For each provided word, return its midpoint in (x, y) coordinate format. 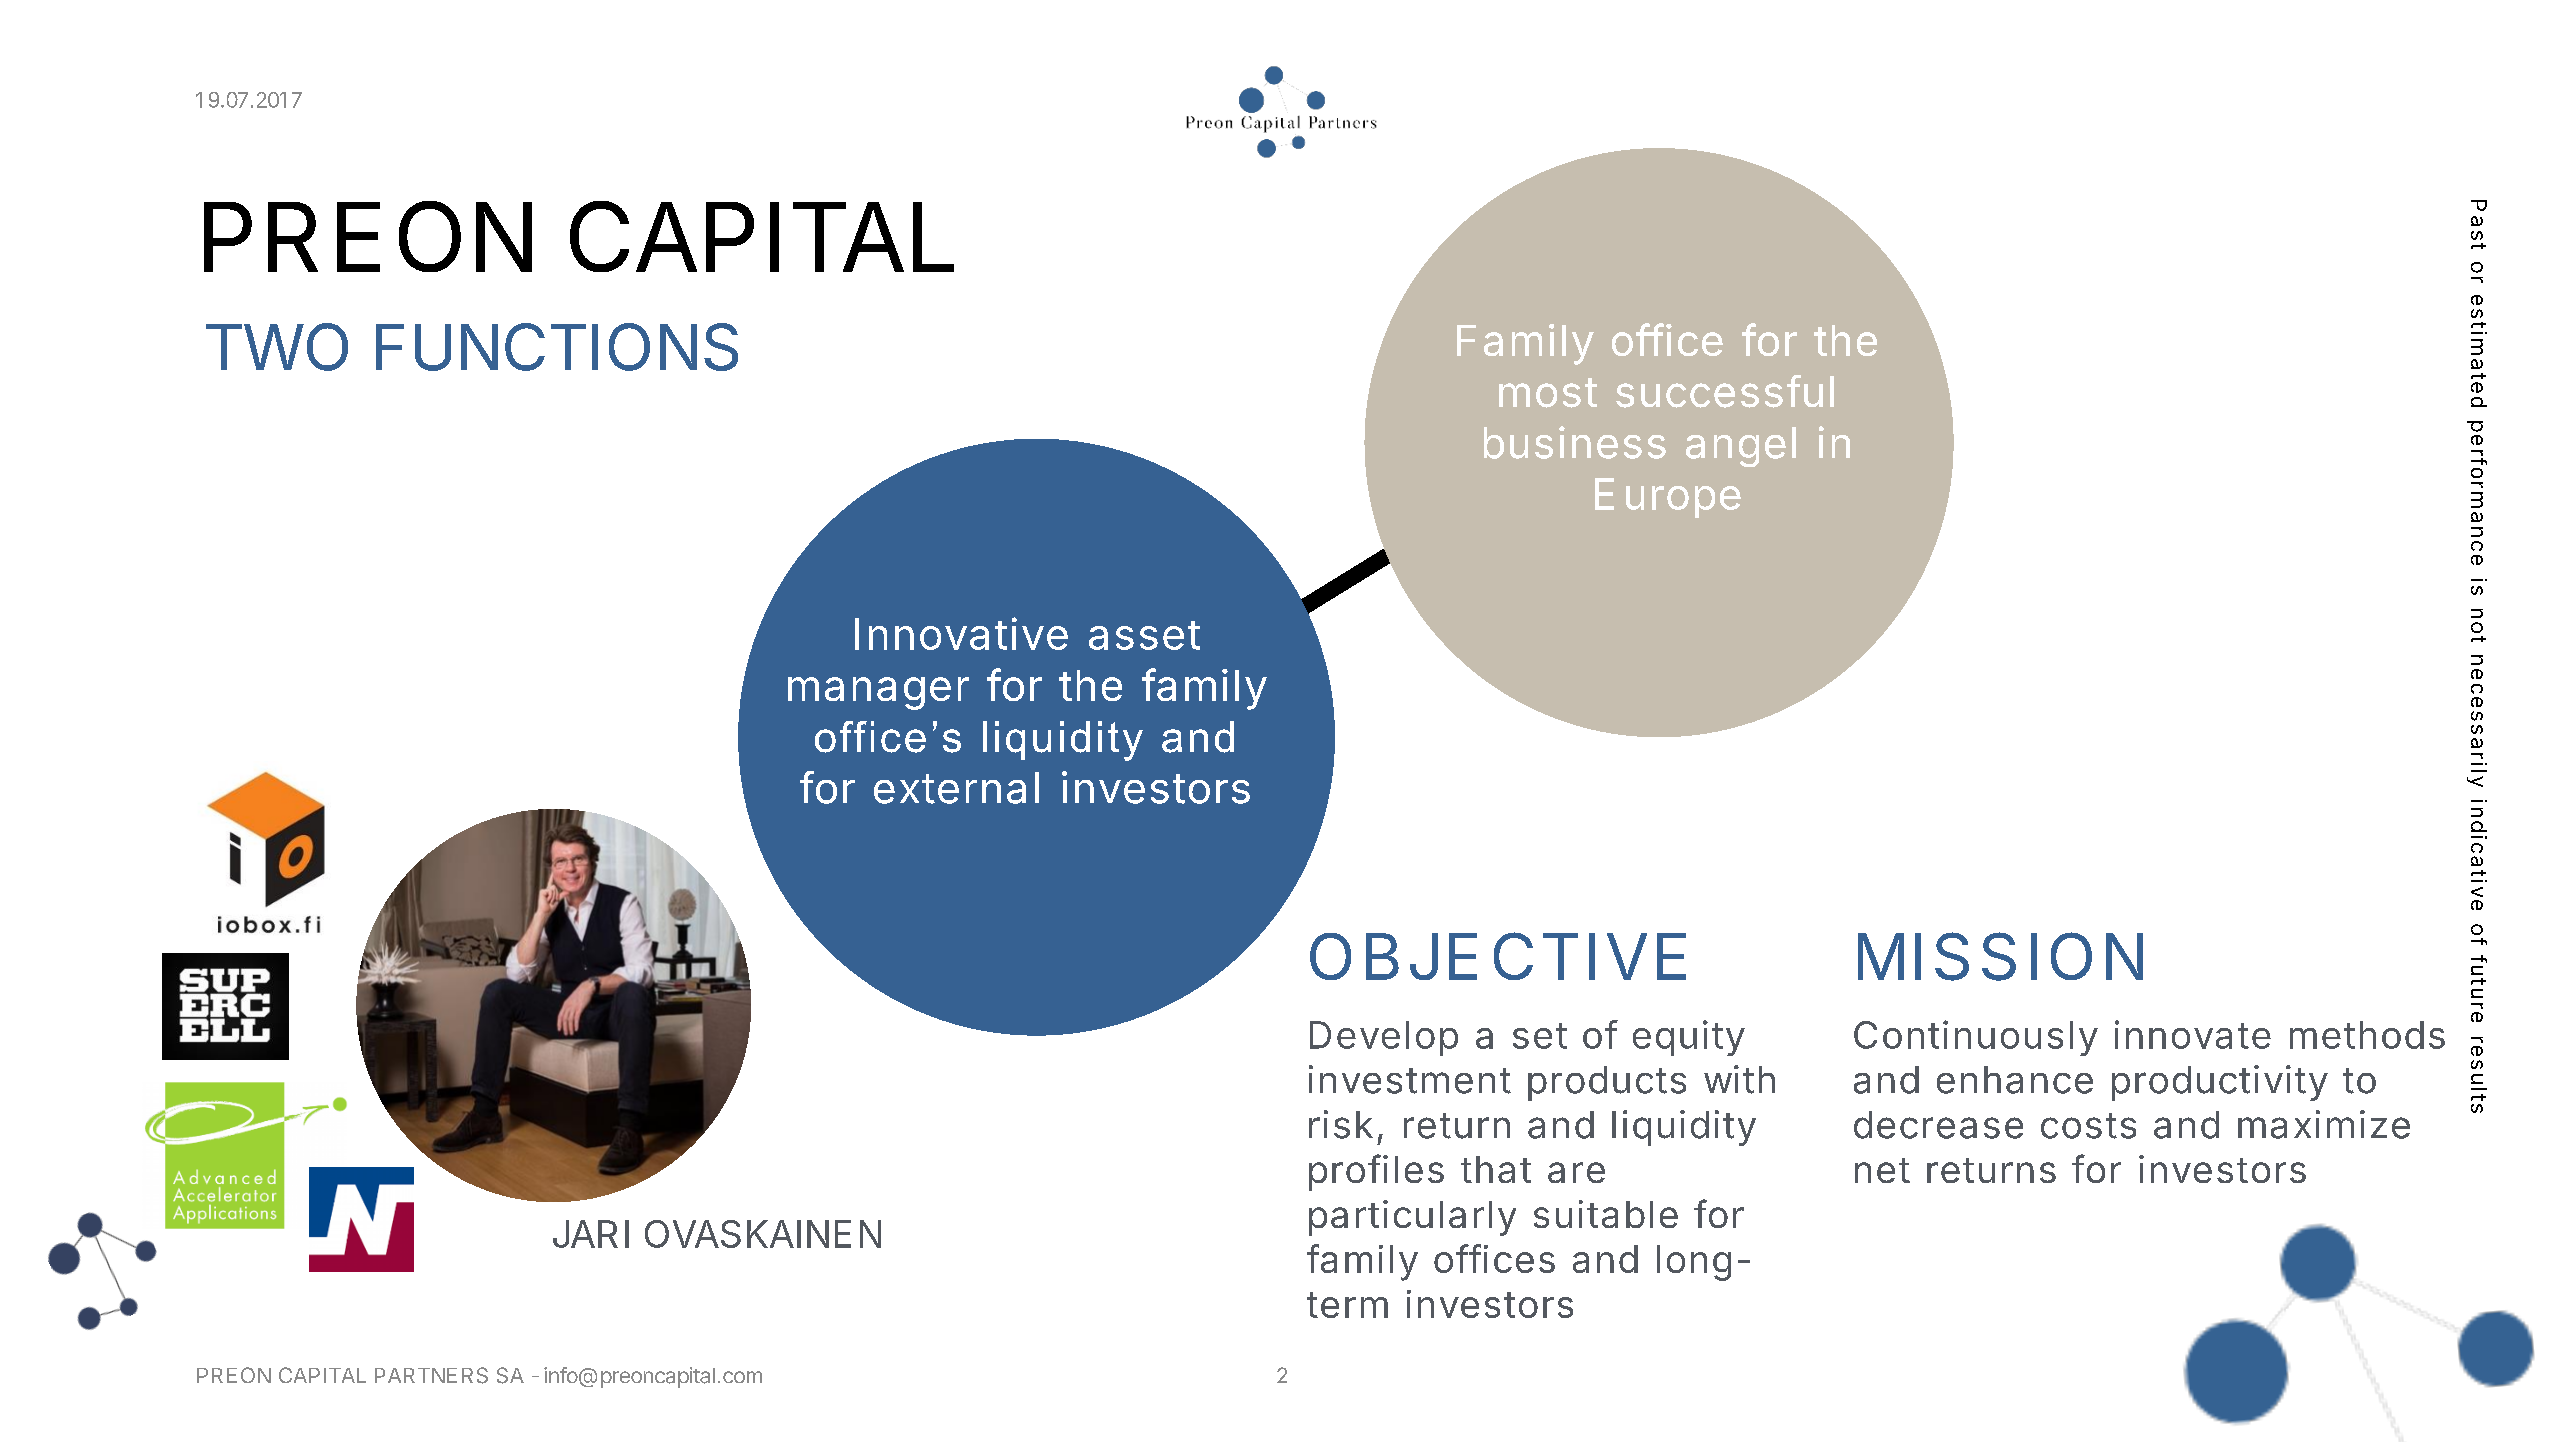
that (1496, 1169)
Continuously (1976, 1038)
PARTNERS (431, 1375)
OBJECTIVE (1498, 956)
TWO (277, 347)
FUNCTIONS (557, 347)
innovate (2193, 1034)
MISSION (2000, 956)
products (1607, 1083)
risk (1341, 1124)
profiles (1376, 1172)
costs (2088, 1126)
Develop (1384, 1038)
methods (2367, 1035)
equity (1689, 1038)
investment (1410, 1079)
